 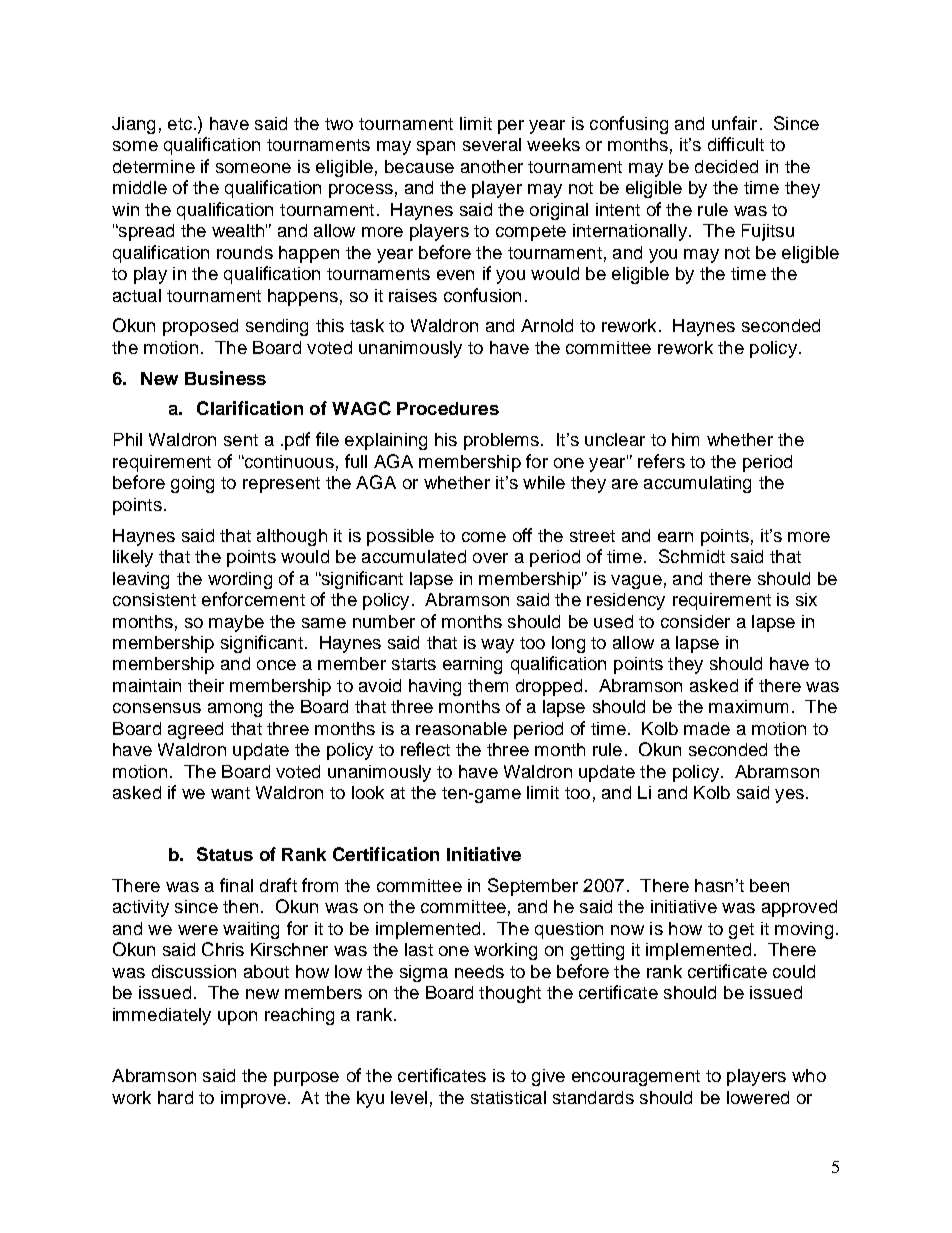 What do you see at coordinates (175, 1097) in the page?
I see `hard` at bounding box center [175, 1097].
